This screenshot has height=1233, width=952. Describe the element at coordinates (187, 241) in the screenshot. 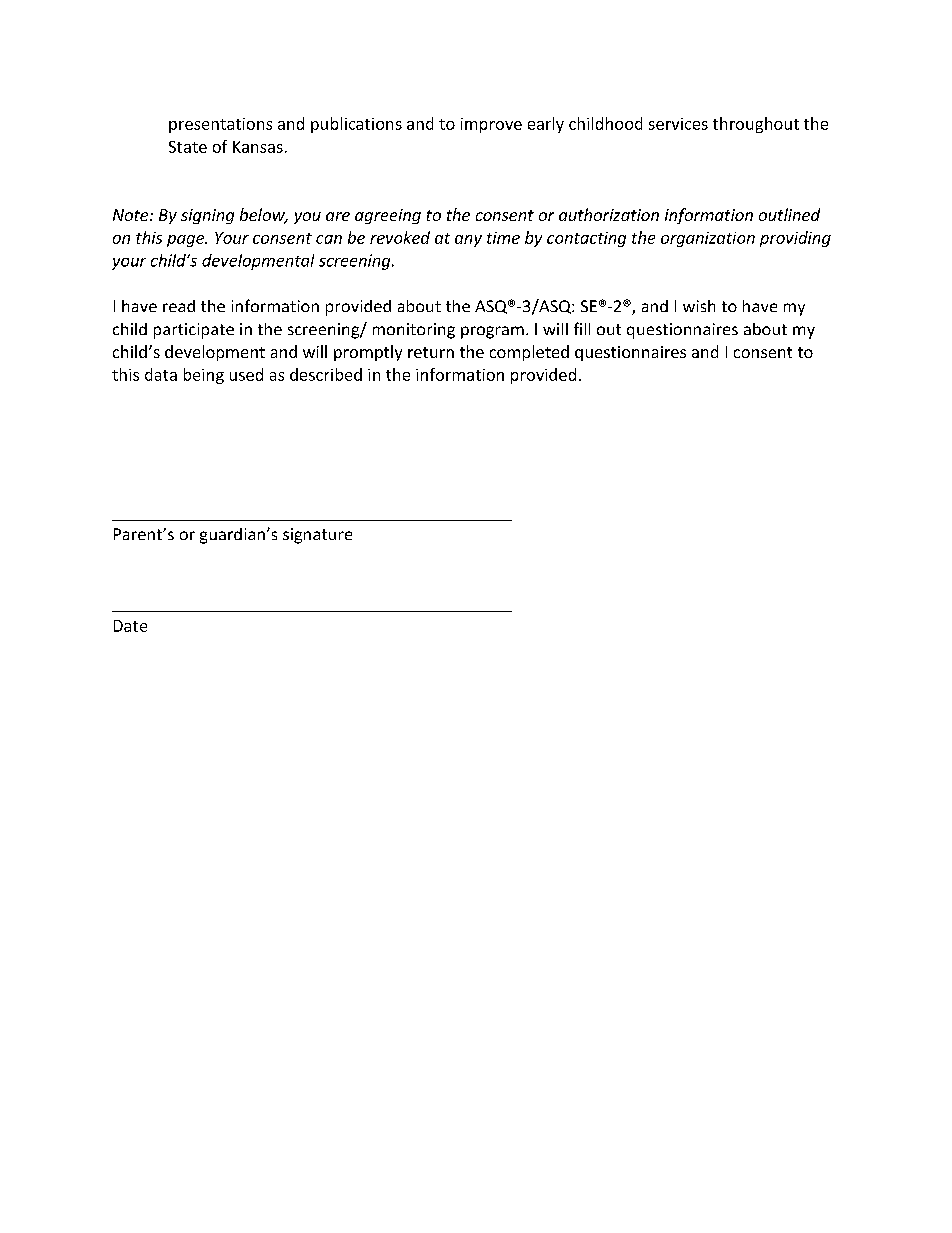

I see `page` at that location.
